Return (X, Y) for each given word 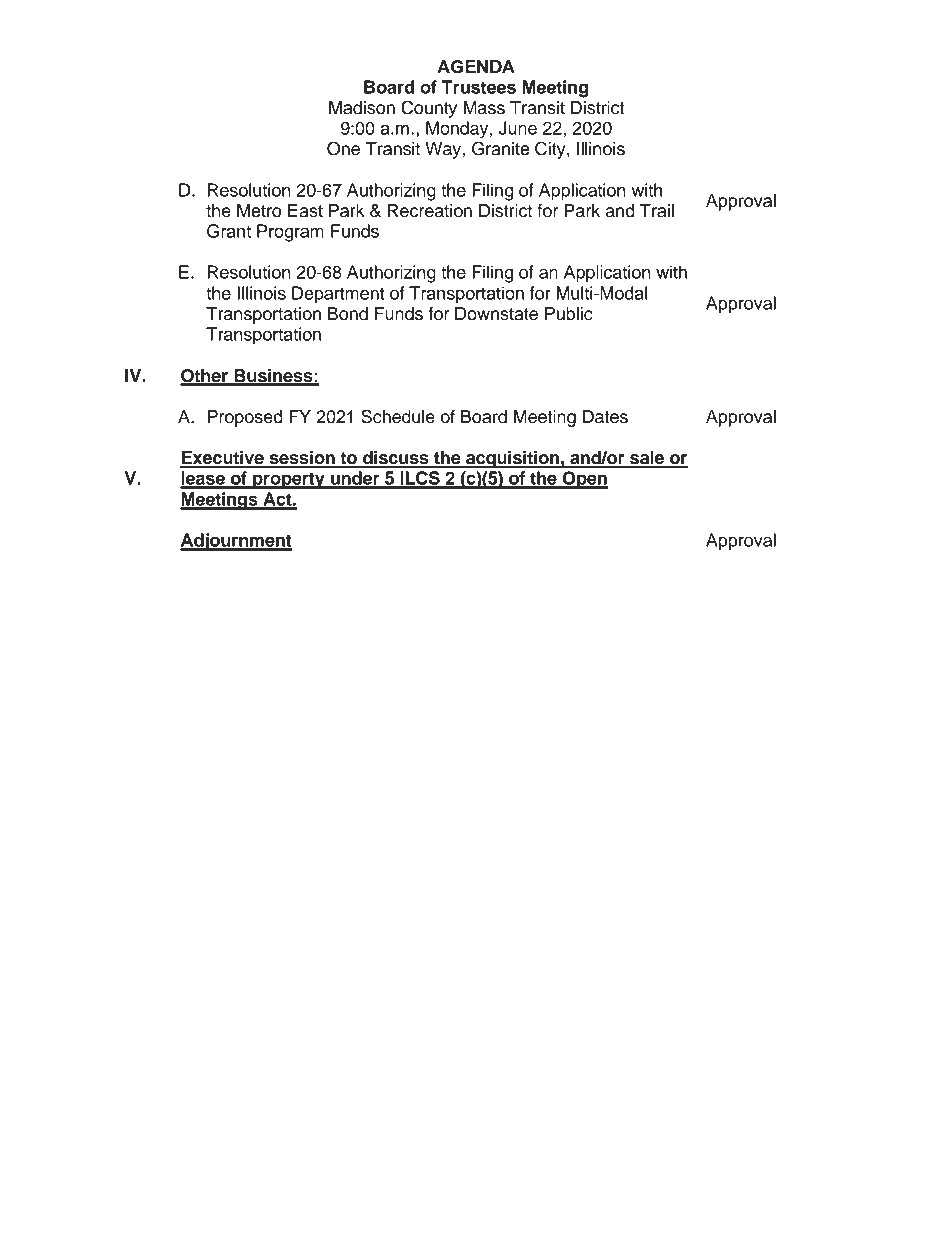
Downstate (496, 314)
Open (584, 480)
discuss (396, 459)
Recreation (430, 211)
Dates (605, 417)
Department (338, 295)
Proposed (245, 418)
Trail (657, 211)
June (518, 128)
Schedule (398, 416)
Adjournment (236, 542)
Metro (259, 211)
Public (569, 314)
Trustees (478, 87)
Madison (362, 108)
